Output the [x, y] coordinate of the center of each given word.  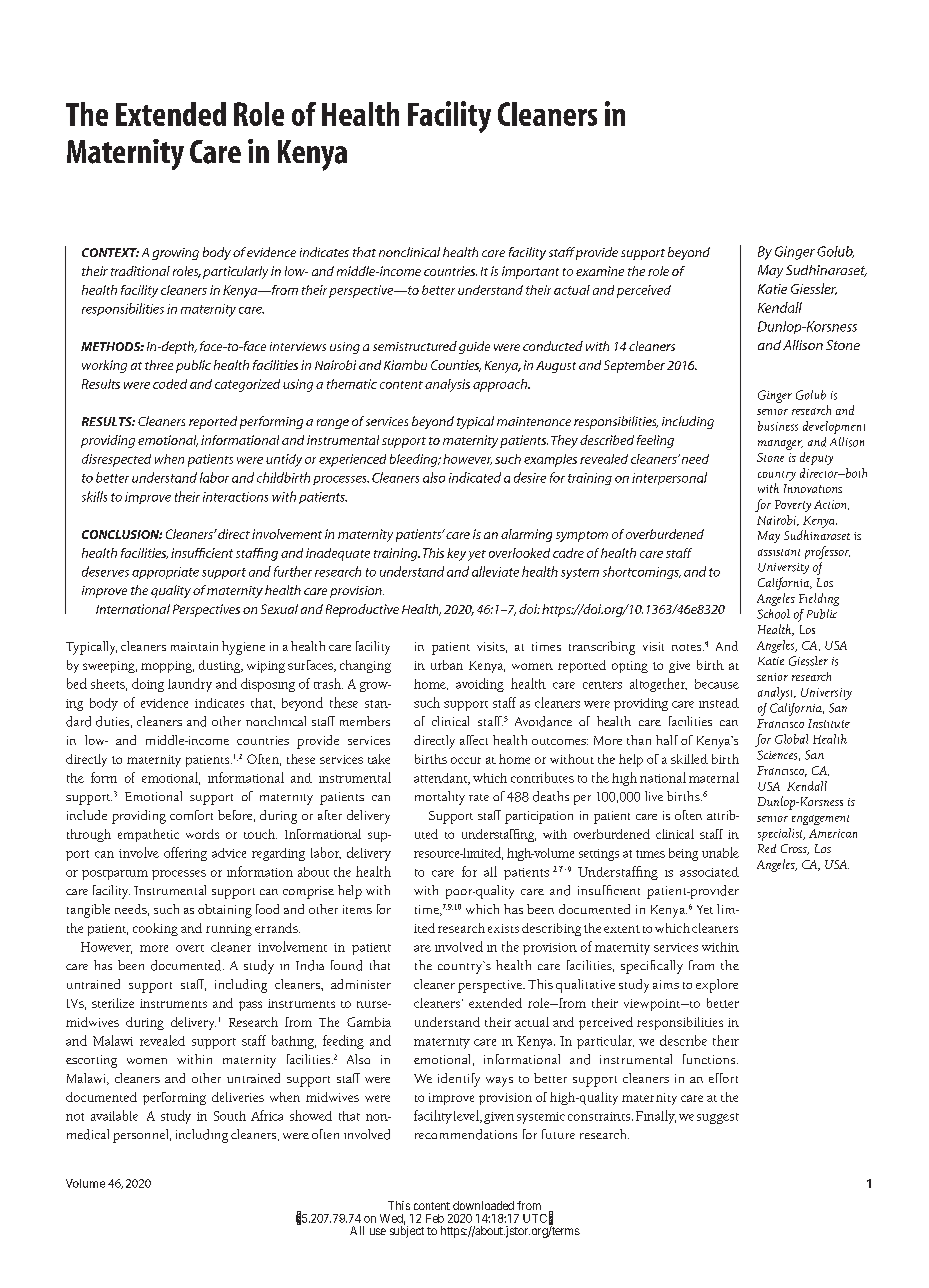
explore [717, 986]
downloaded [483, 1205]
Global [791, 739]
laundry [190, 685]
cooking [155, 929]
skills [94, 496]
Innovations [813, 488]
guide [474, 347]
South [230, 1116]
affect [474, 740]
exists [503, 928]
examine [600, 271]
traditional [140, 271]
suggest [718, 1118]
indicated [475, 477]
